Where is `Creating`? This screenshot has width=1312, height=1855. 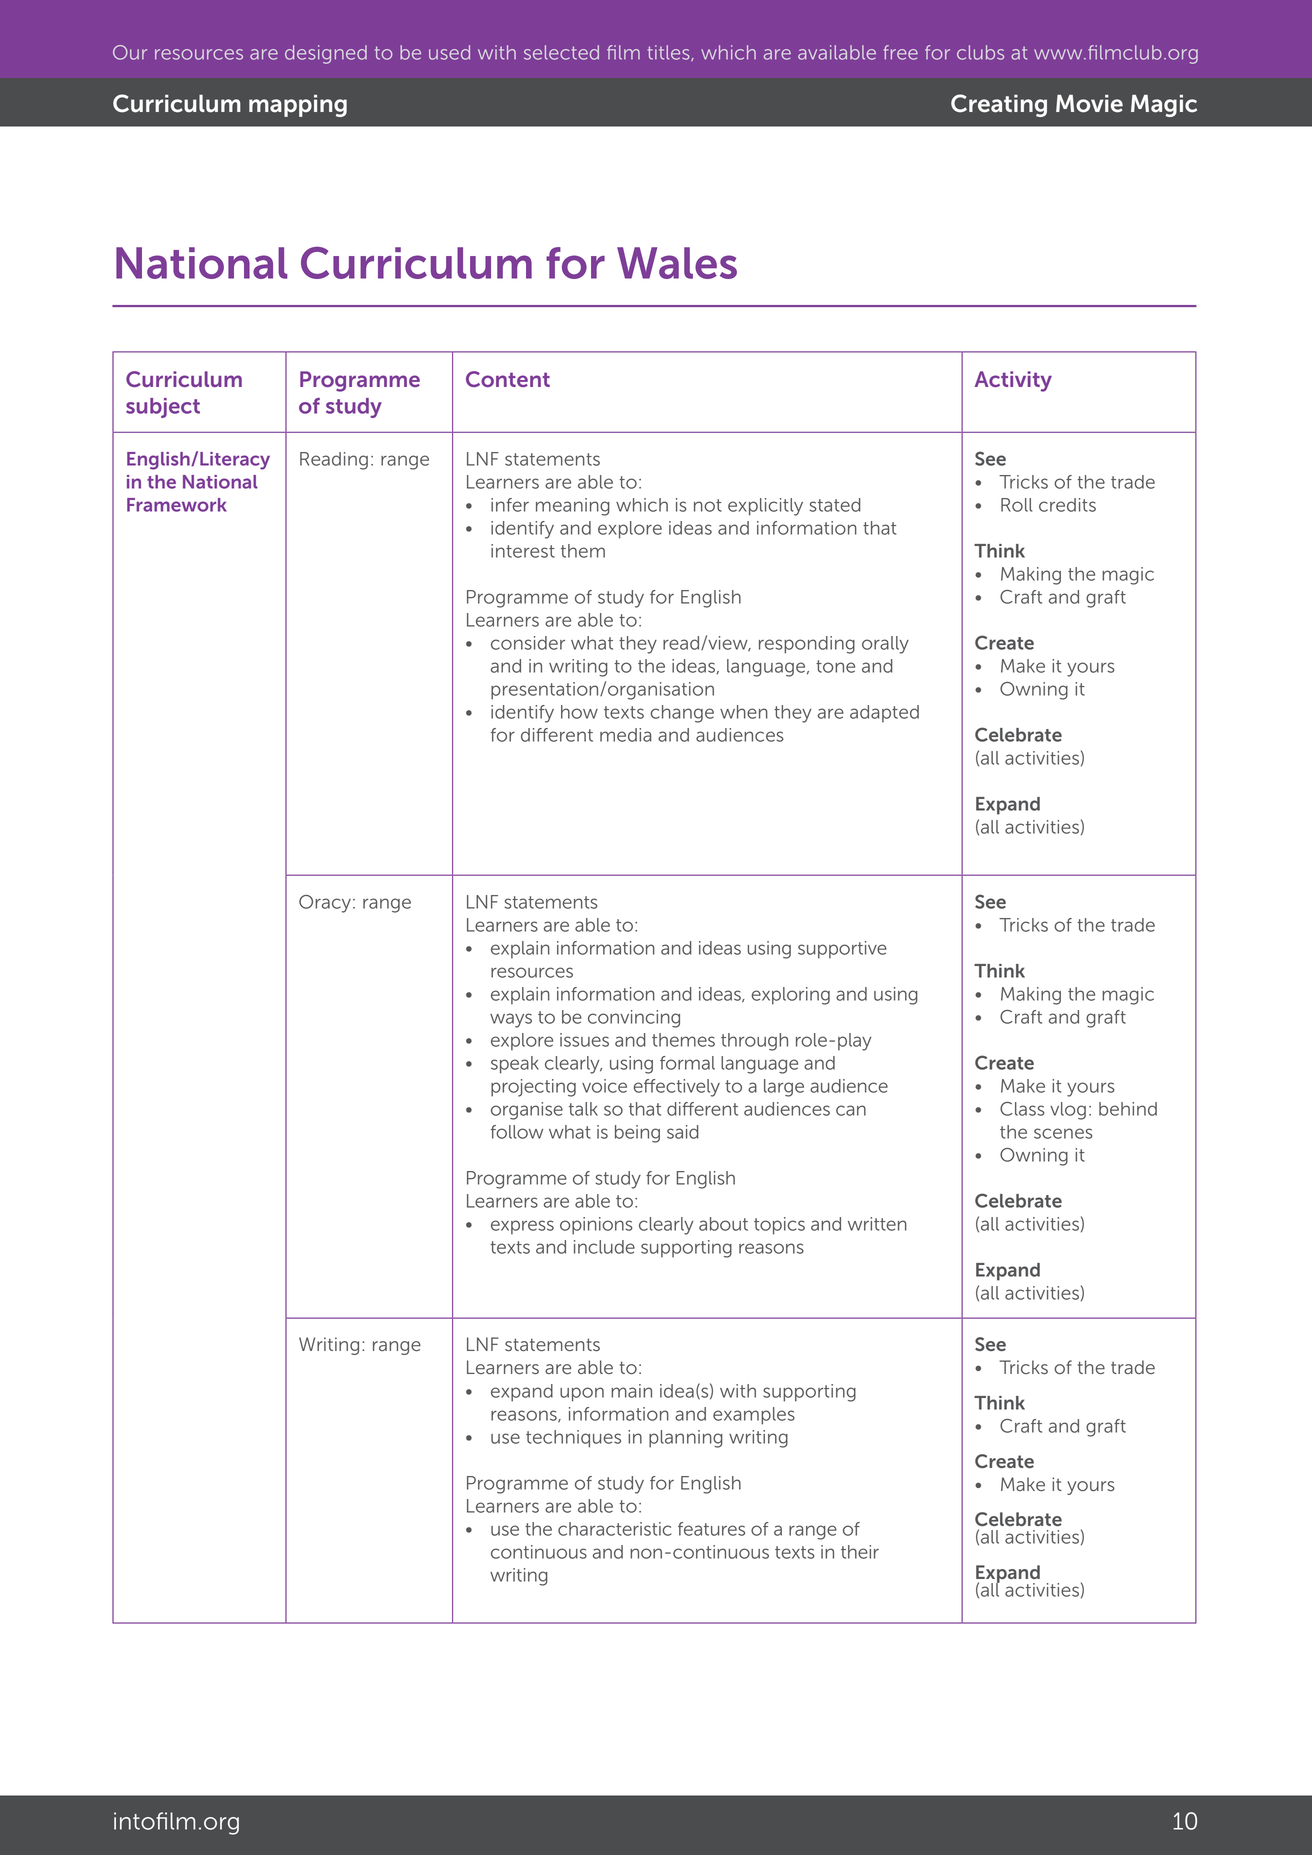
Creating is located at coordinates (999, 105).
